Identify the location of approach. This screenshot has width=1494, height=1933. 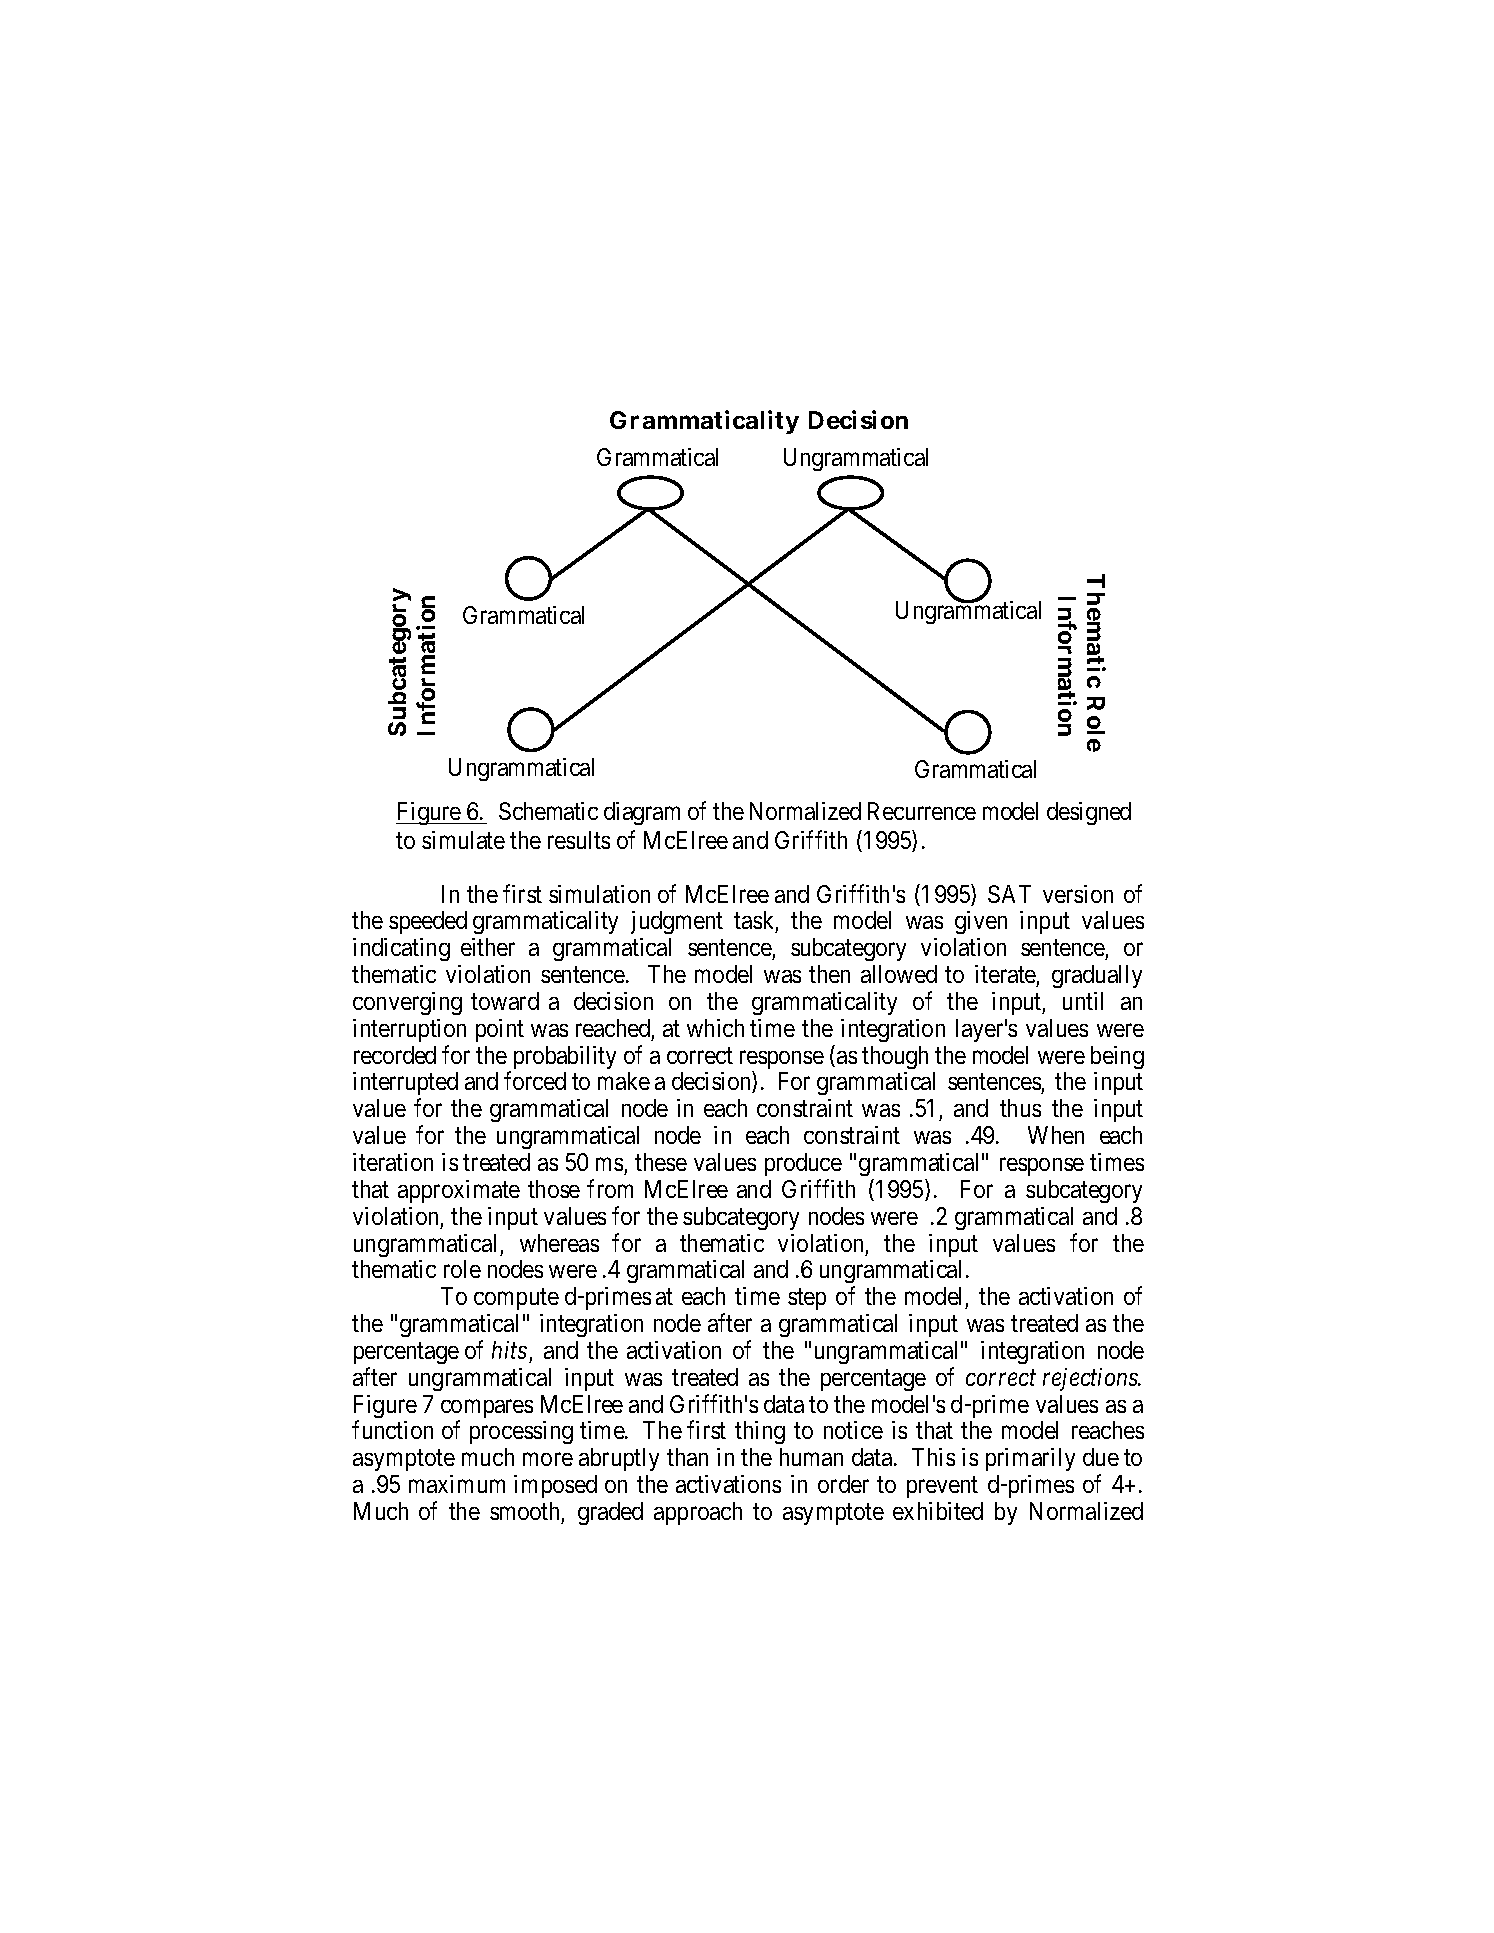
(698, 1513).
